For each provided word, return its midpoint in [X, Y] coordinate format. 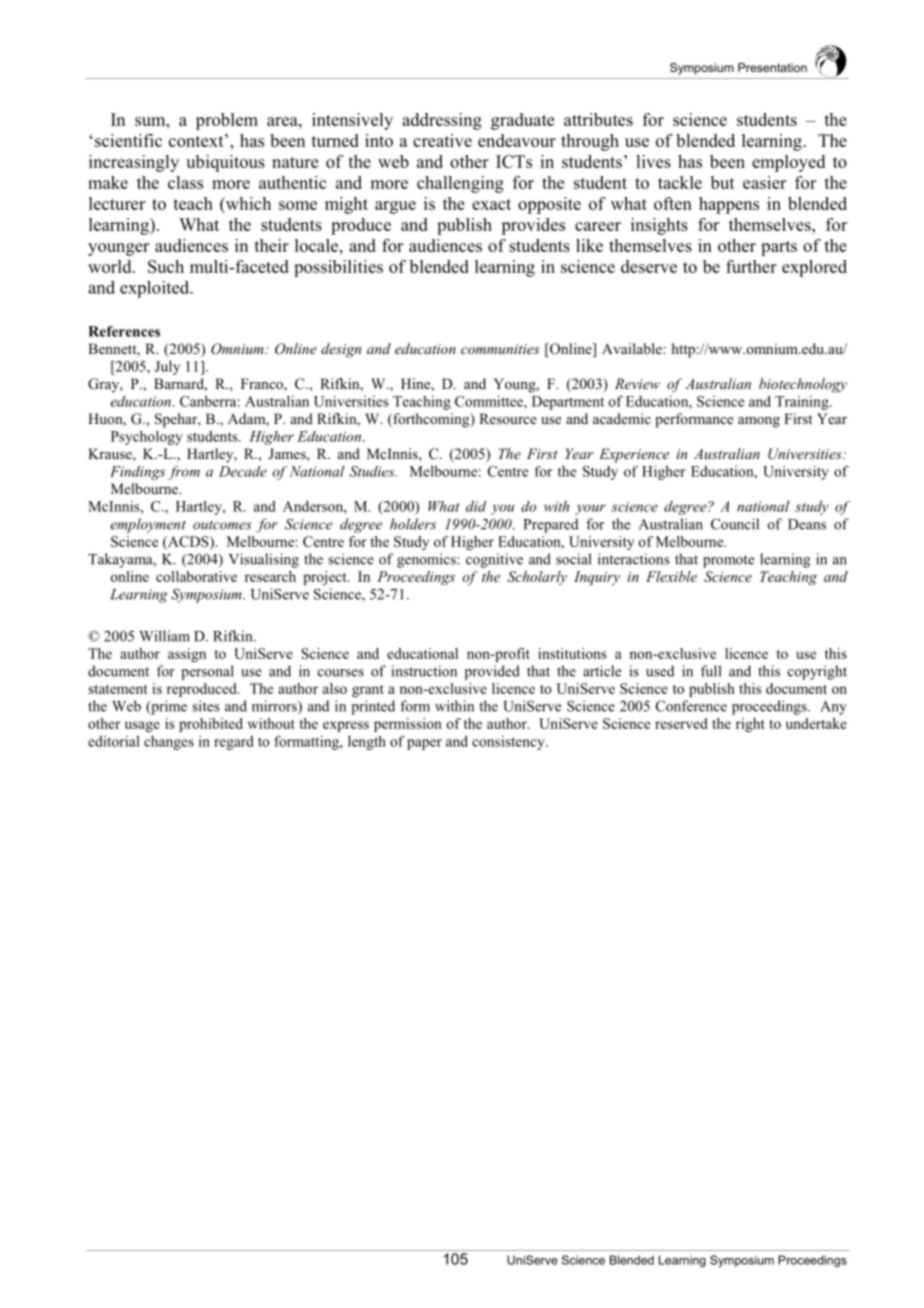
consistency [509, 743]
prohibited [211, 725]
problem [227, 121]
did [476, 506]
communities [500, 349]
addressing [442, 121]
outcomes [222, 525]
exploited [156, 289]
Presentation [772, 67]
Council [735, 524]
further [751, 266]
